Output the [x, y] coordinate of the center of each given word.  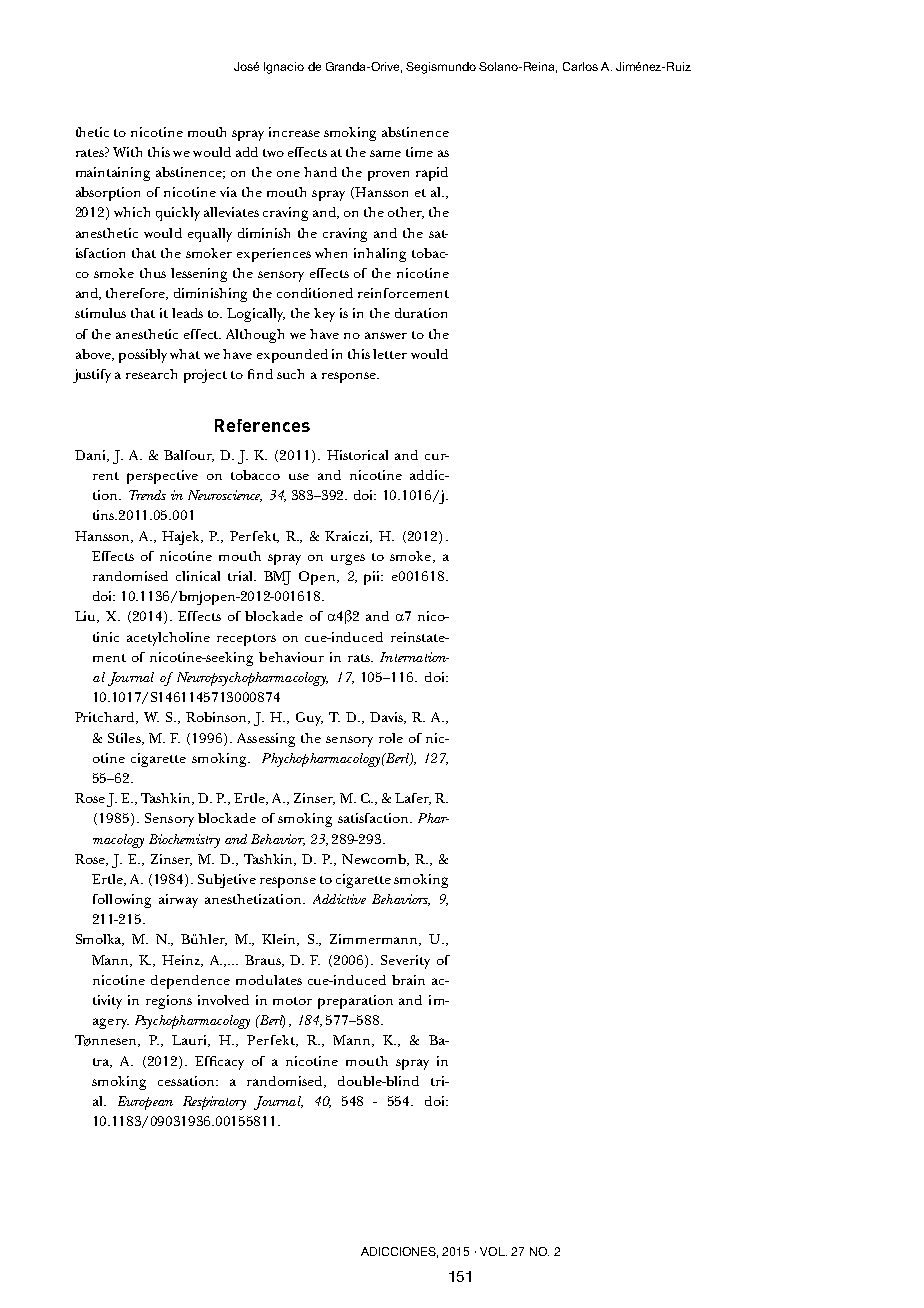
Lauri [191, 1041]
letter [390, 354]
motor [292, 1001]
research [151, 374]
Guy [309, 719]
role [391, 738]
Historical [357, 455]
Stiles [125, 739]
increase [294, 132]
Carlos [580, 66]
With [127, 152]
